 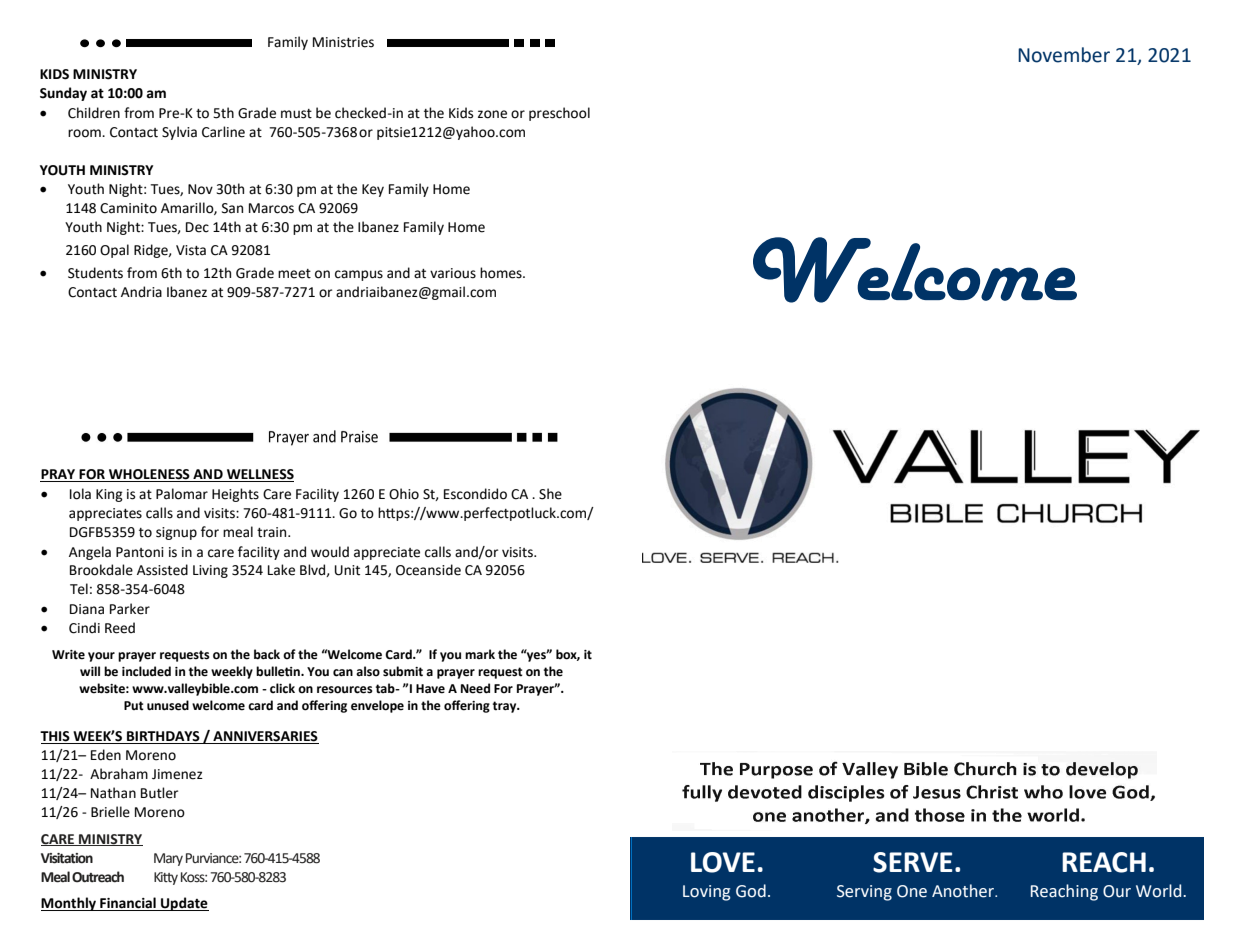 What do you see at coordinates (166, 878) in the document?
I see `Kitty` at bounding box center [166, 878].
